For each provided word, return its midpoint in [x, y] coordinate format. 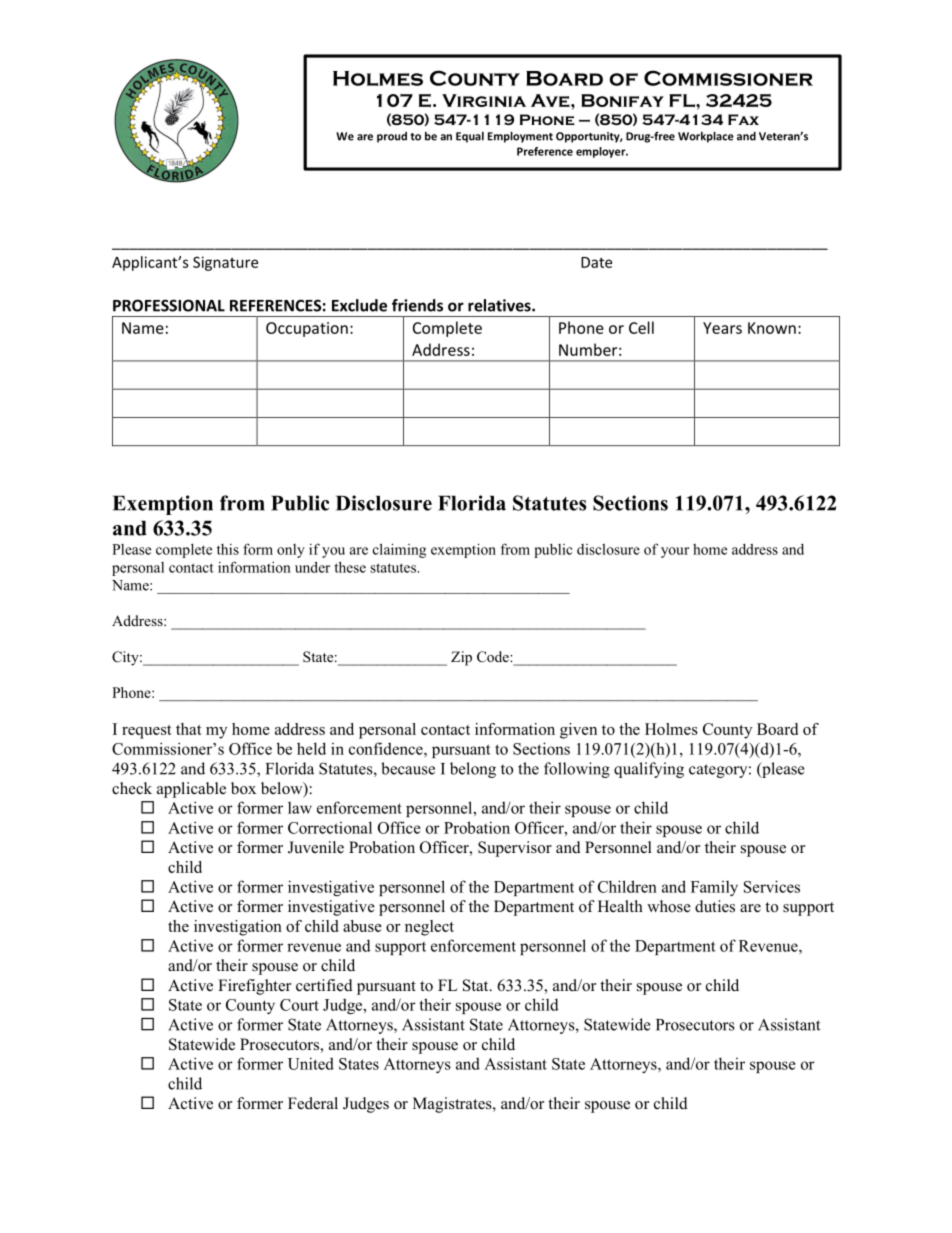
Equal [470, 137]
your [675, 552]
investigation [238, 928]
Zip [461, 658]
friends [417, 305]
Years [722, 328]
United [311, 1063]
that [189, 729]
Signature [225, 263]
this [228, 549]
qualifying [649, 770]
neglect [429, 928]
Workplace [706, 137]
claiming [399, 550]
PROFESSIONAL [169, 305]
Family [714, 888]
